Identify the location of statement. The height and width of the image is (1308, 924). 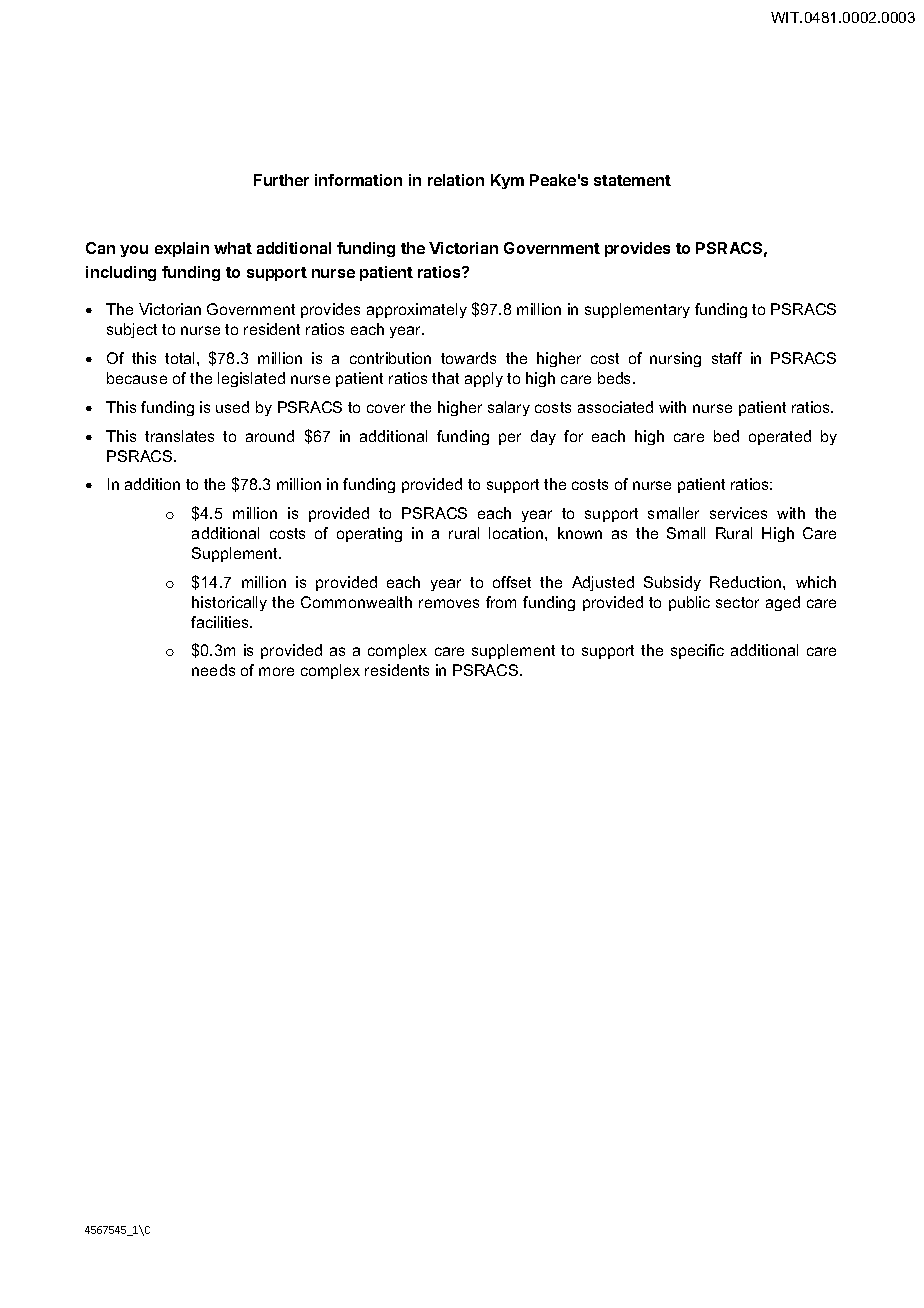
(632, 180).
